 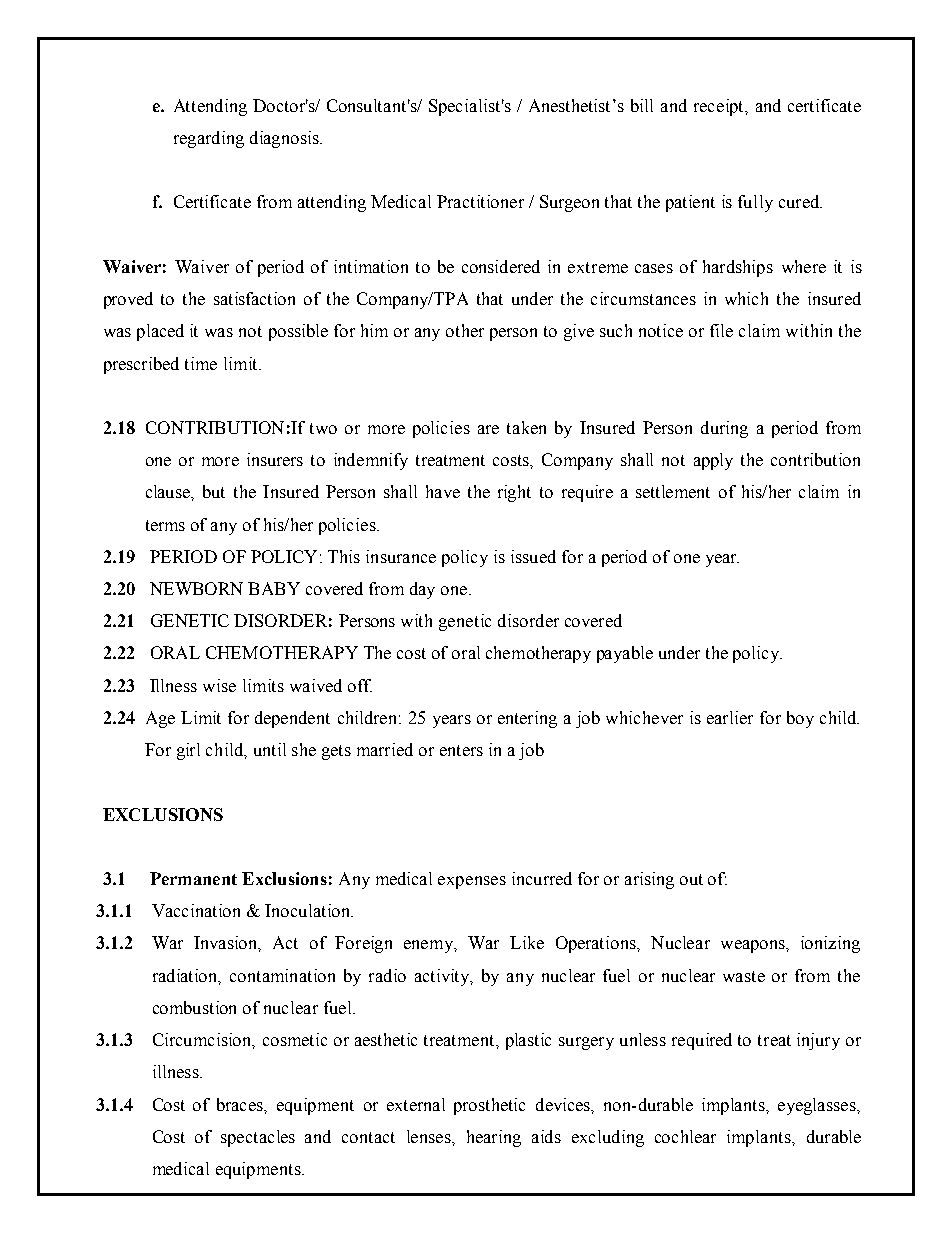 What do you see at coordinates (730, 717) in the image?
I see `earlier` at bounding box center [730, 717].
